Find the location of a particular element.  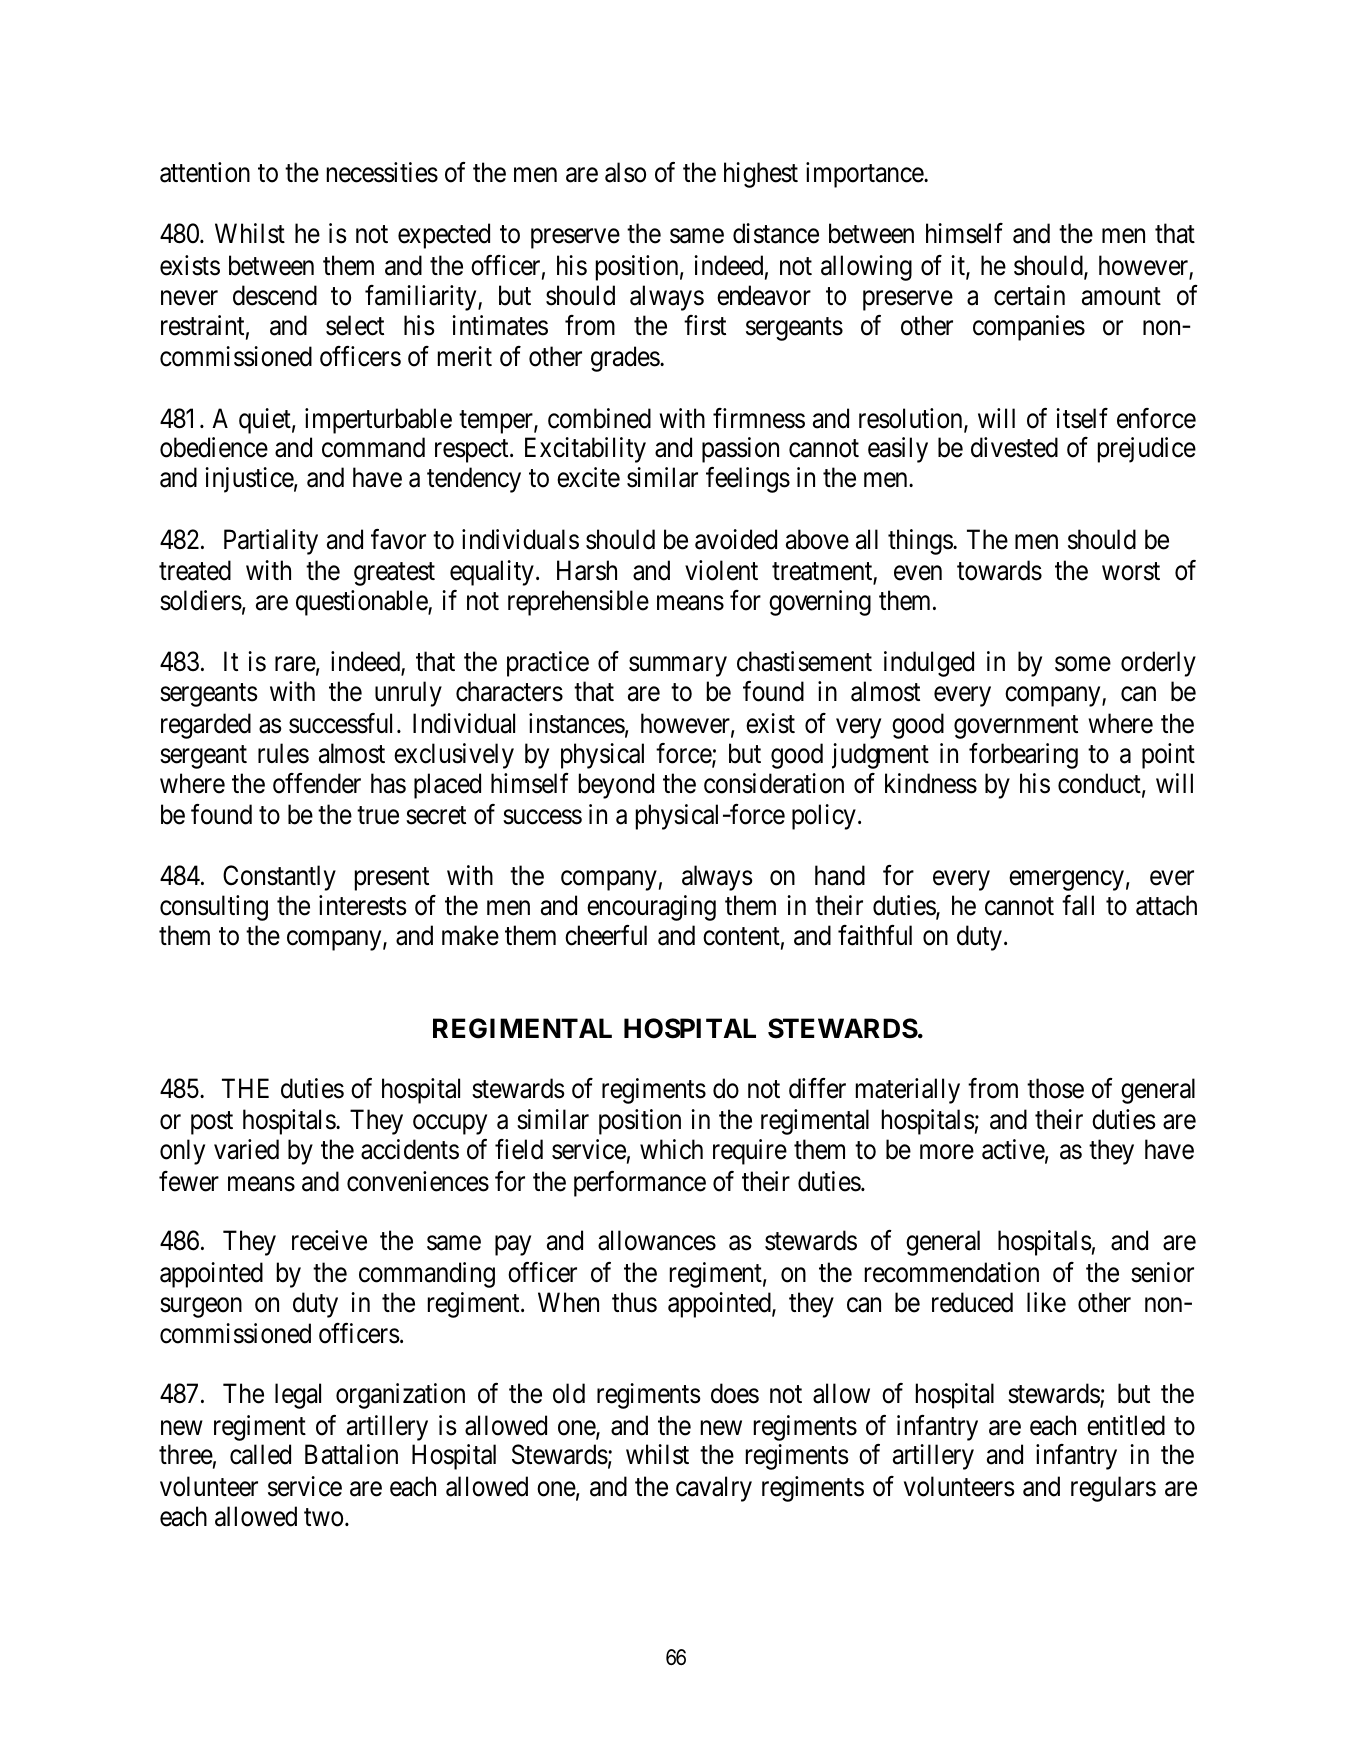

emergency is located at coordinates (1066, 881).
